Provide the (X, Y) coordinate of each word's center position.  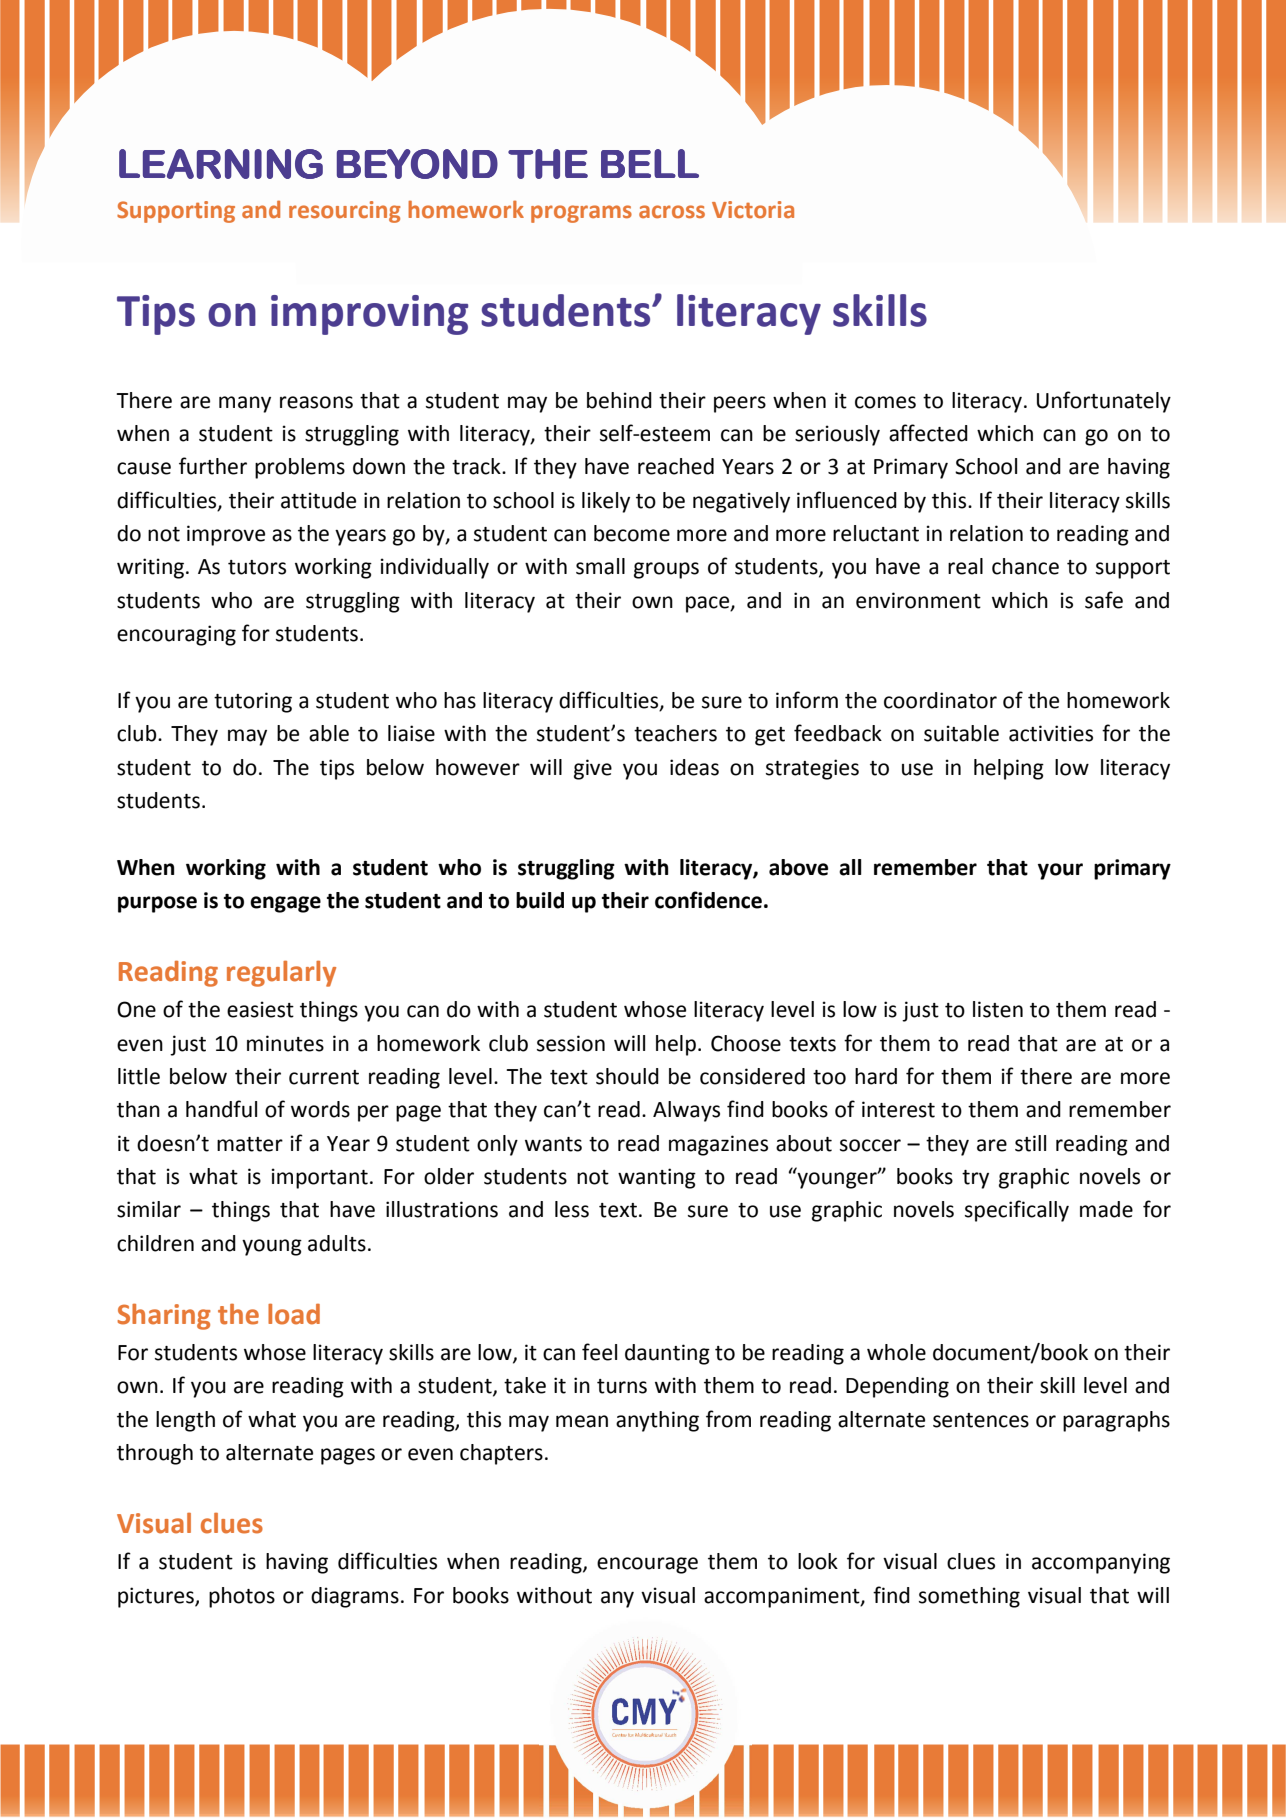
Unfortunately (1104, 402)
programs (581, 214)
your (1060, 871)
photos (242, 1597)
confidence (708, 900)
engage (285, 904)
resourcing (345, 212)
